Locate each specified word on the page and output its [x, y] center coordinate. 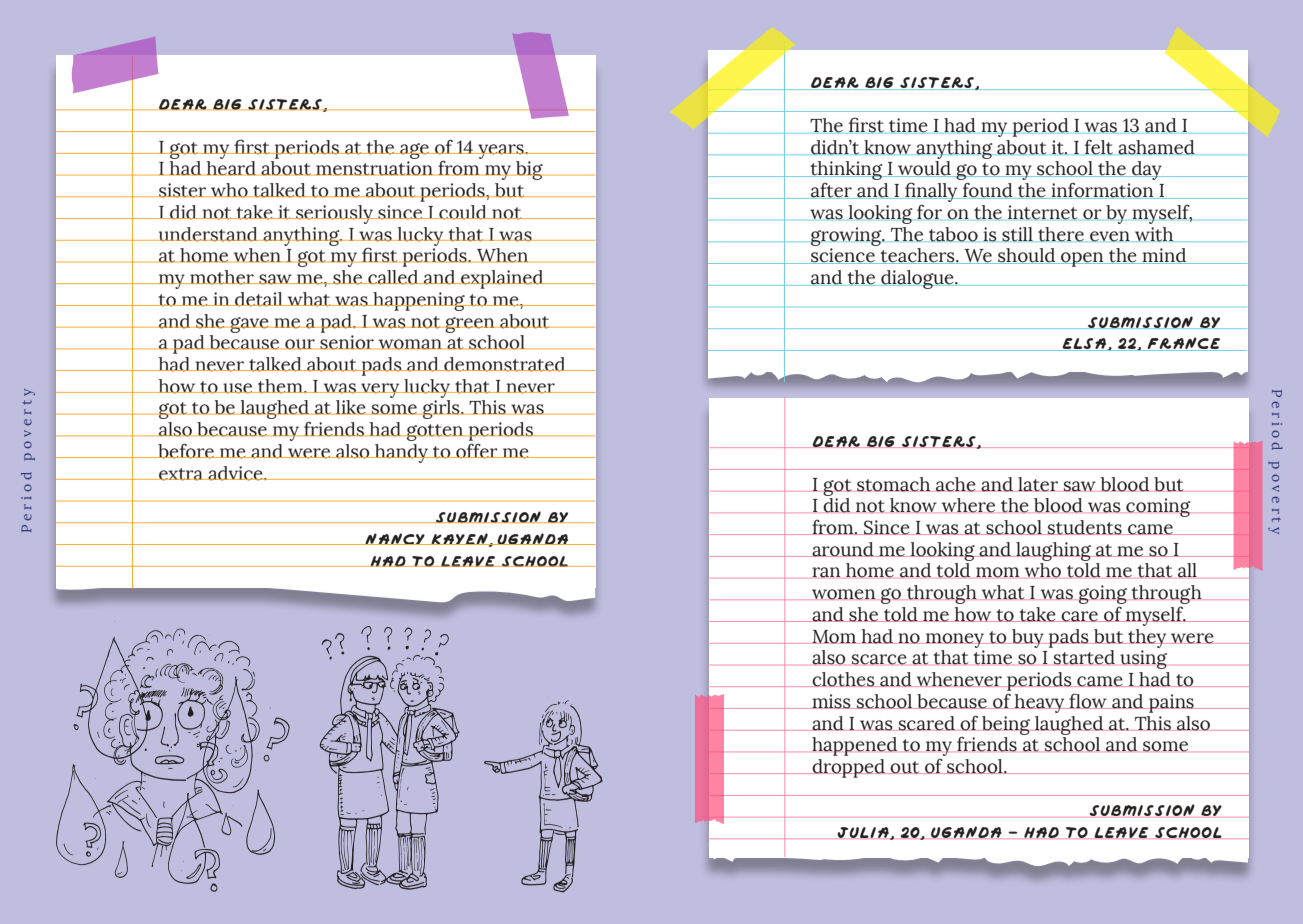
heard [231, 168]
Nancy [395, 539]
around [843, 549]
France [1184, 344]
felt [1099, 147]
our [300, 344]
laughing [1053, 551]
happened [854, 746]
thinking [846, 172]
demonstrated [505, 364]
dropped [848, 768]
